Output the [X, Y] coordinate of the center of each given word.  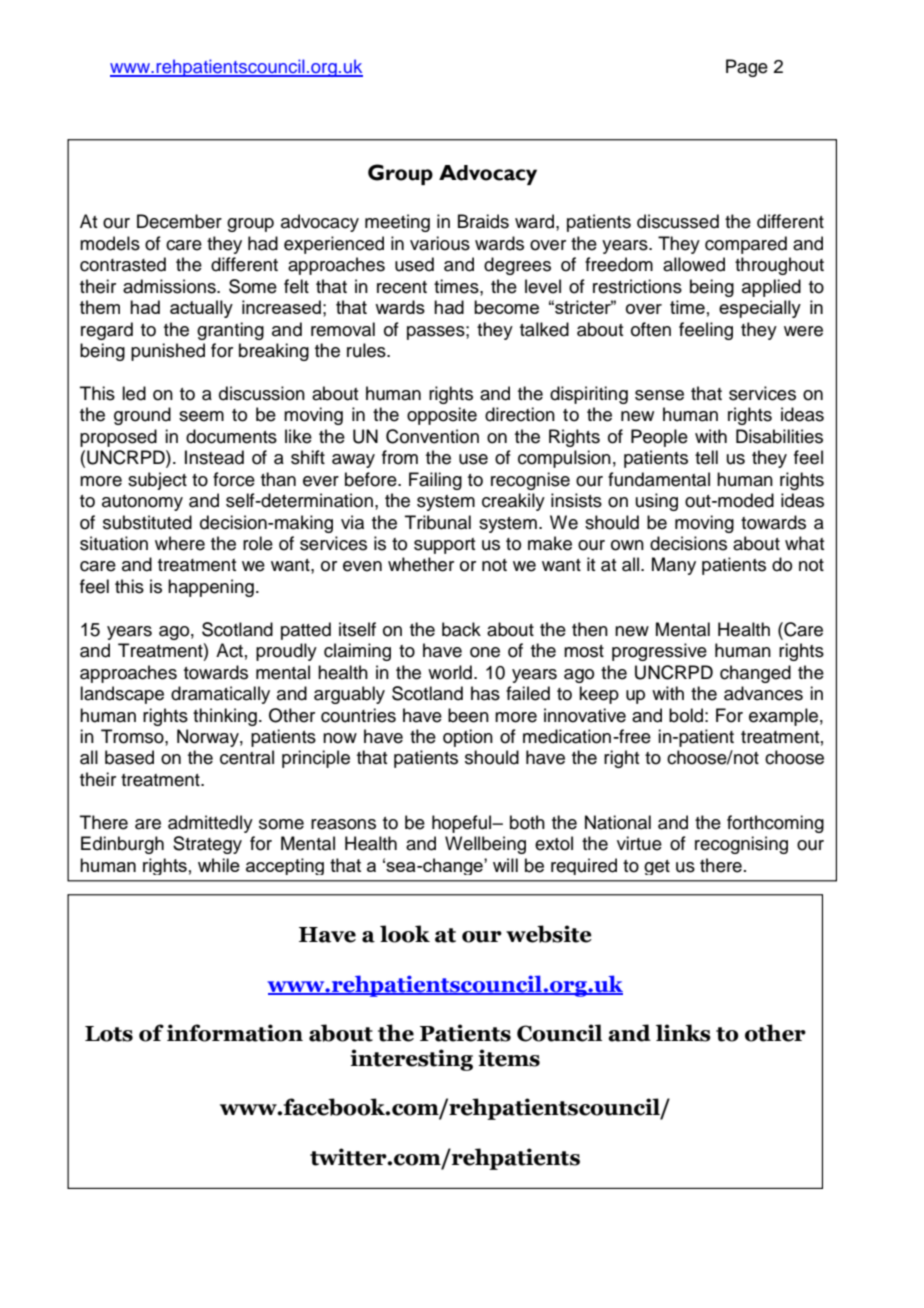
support [444, 546]
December [179, 221]
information [235, 1033]
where [180, 543]
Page [747, 68]
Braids [483, 221]
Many [674, 566]
